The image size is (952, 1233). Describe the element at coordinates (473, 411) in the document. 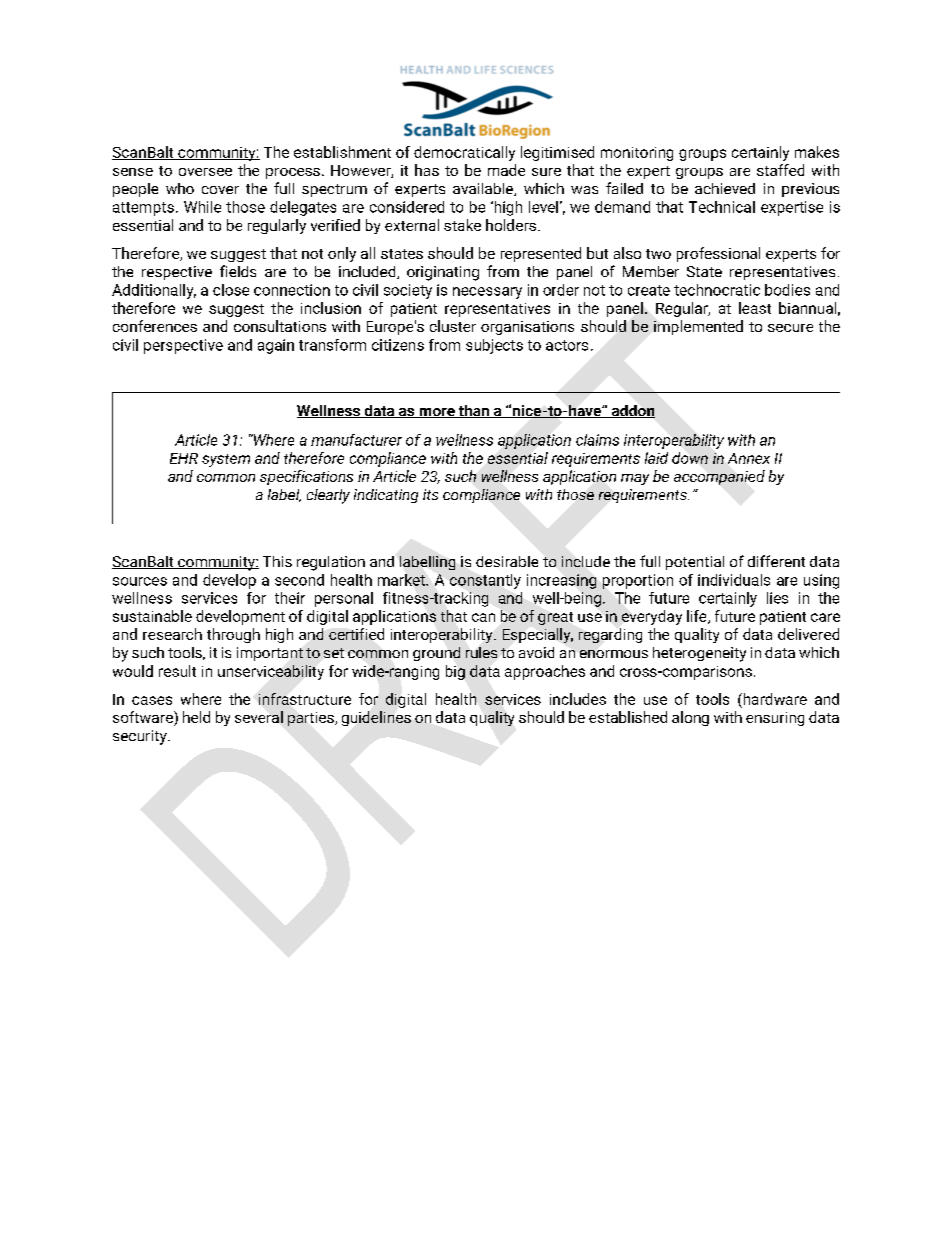

I see `than` at that location.
